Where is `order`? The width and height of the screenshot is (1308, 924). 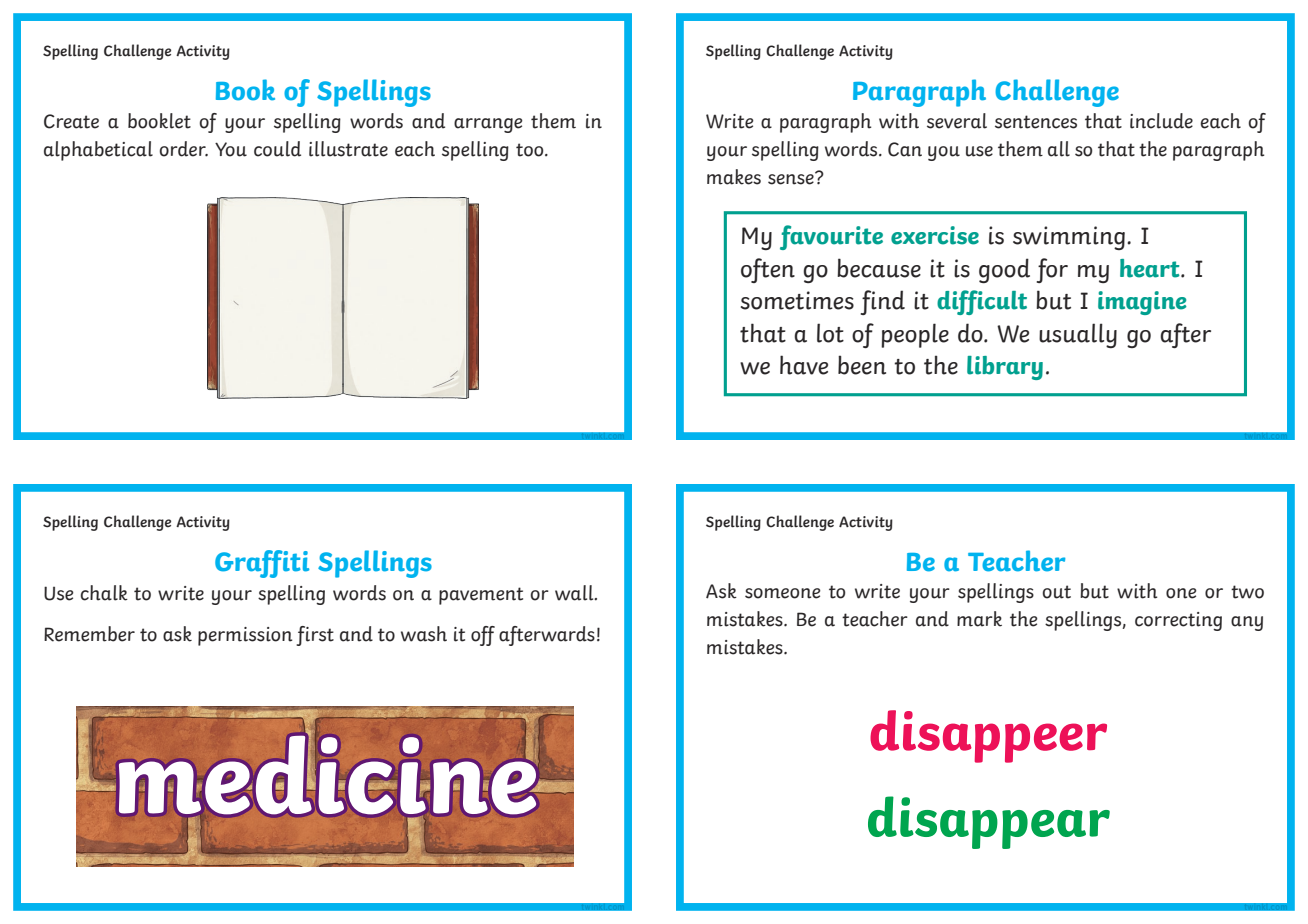 order is located at coordinates (184, 149).
